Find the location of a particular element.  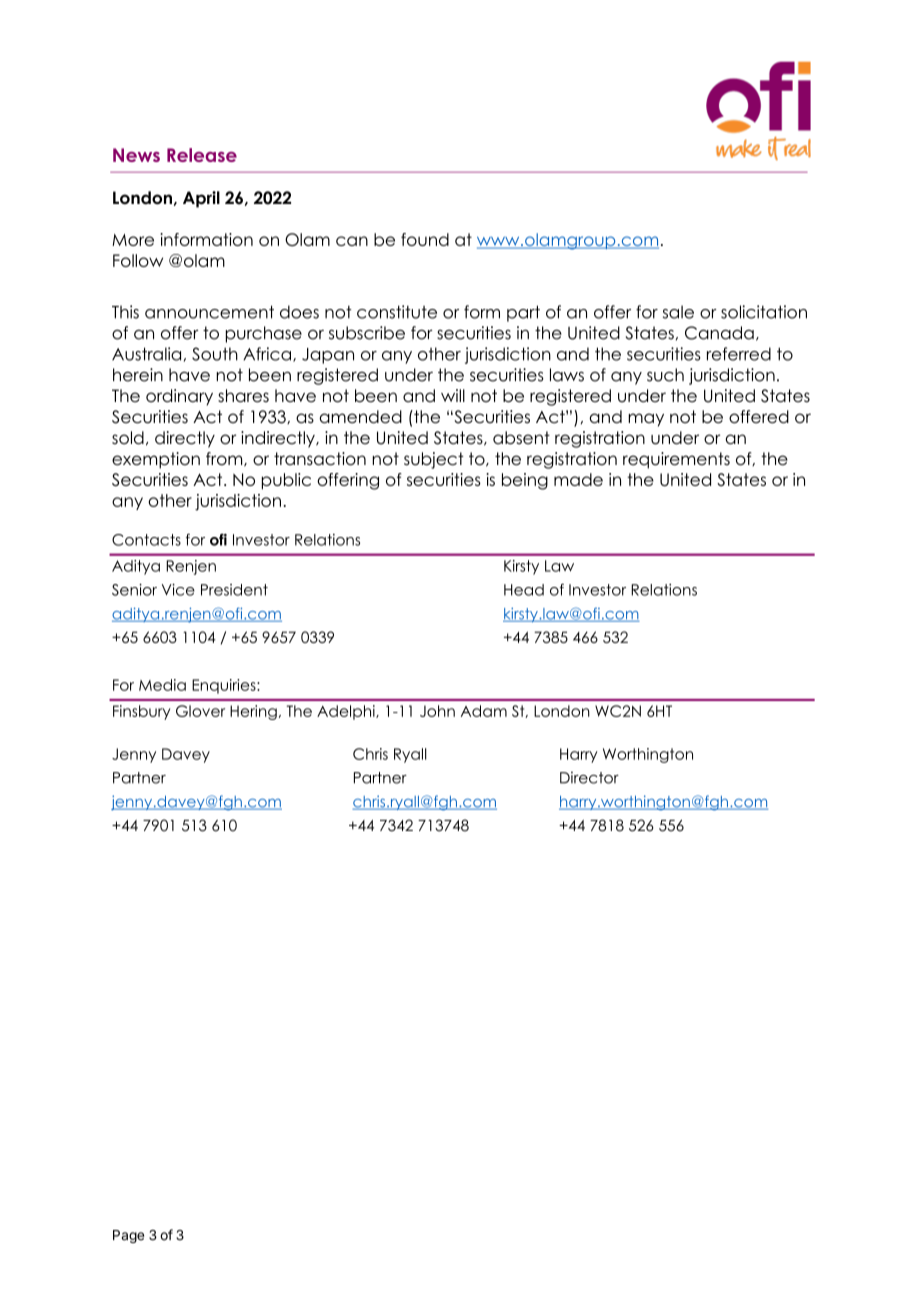

John is located at coordinates (437, 711).
